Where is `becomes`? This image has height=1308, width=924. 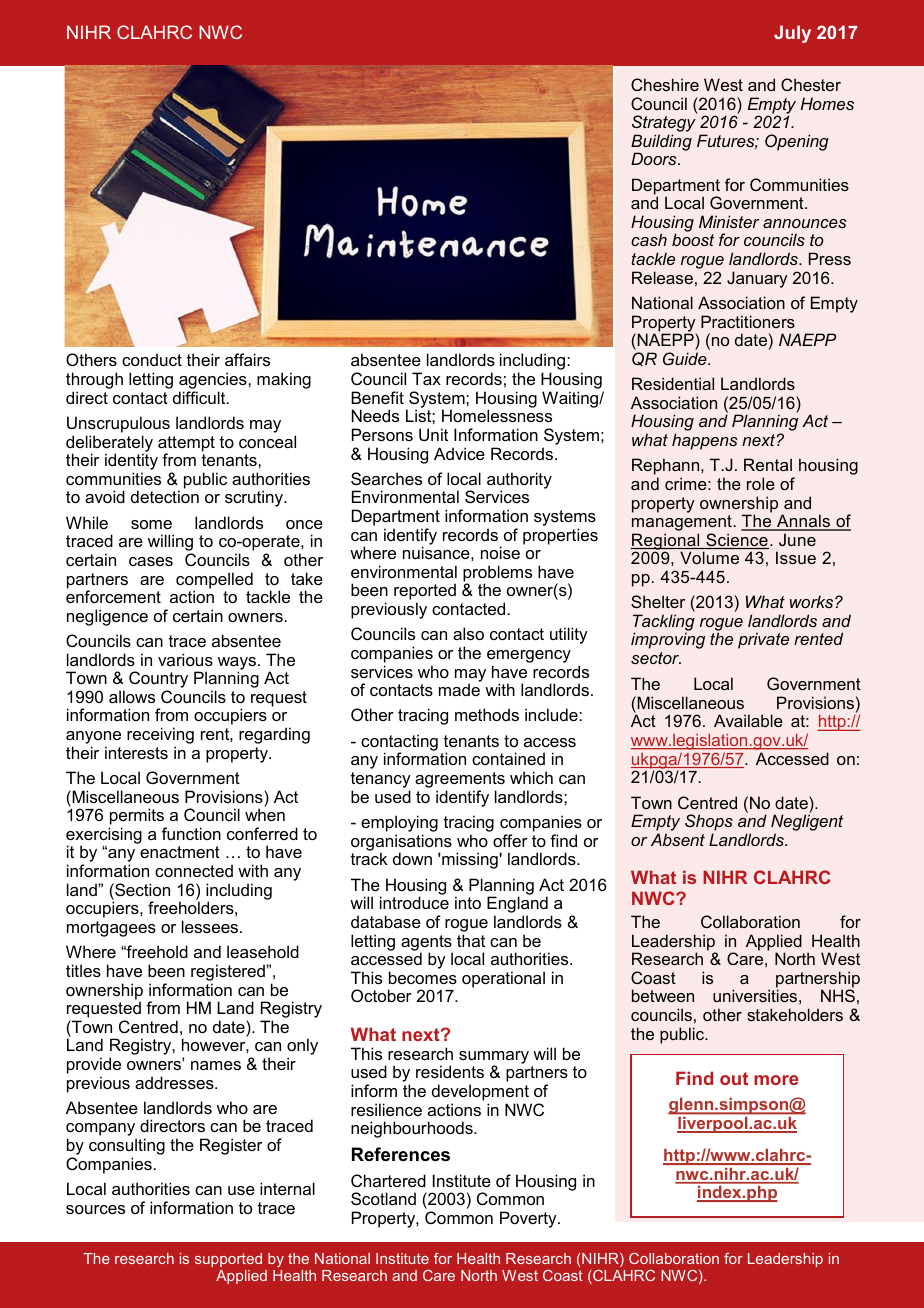
becomes is located at coordinates (423, 977).
